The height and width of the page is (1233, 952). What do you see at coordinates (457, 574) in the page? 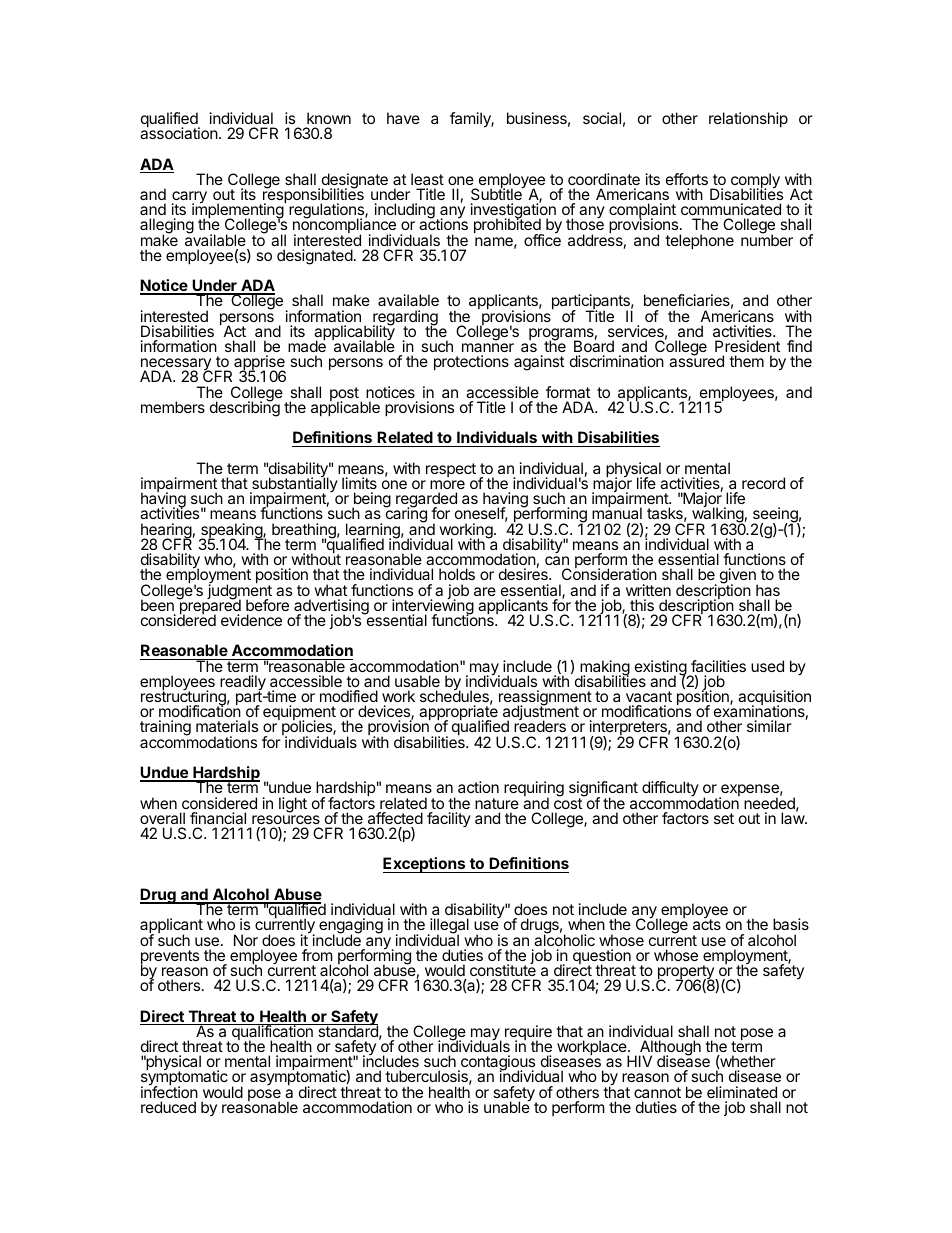
I see `holds` at bounding box center [457, 574].
